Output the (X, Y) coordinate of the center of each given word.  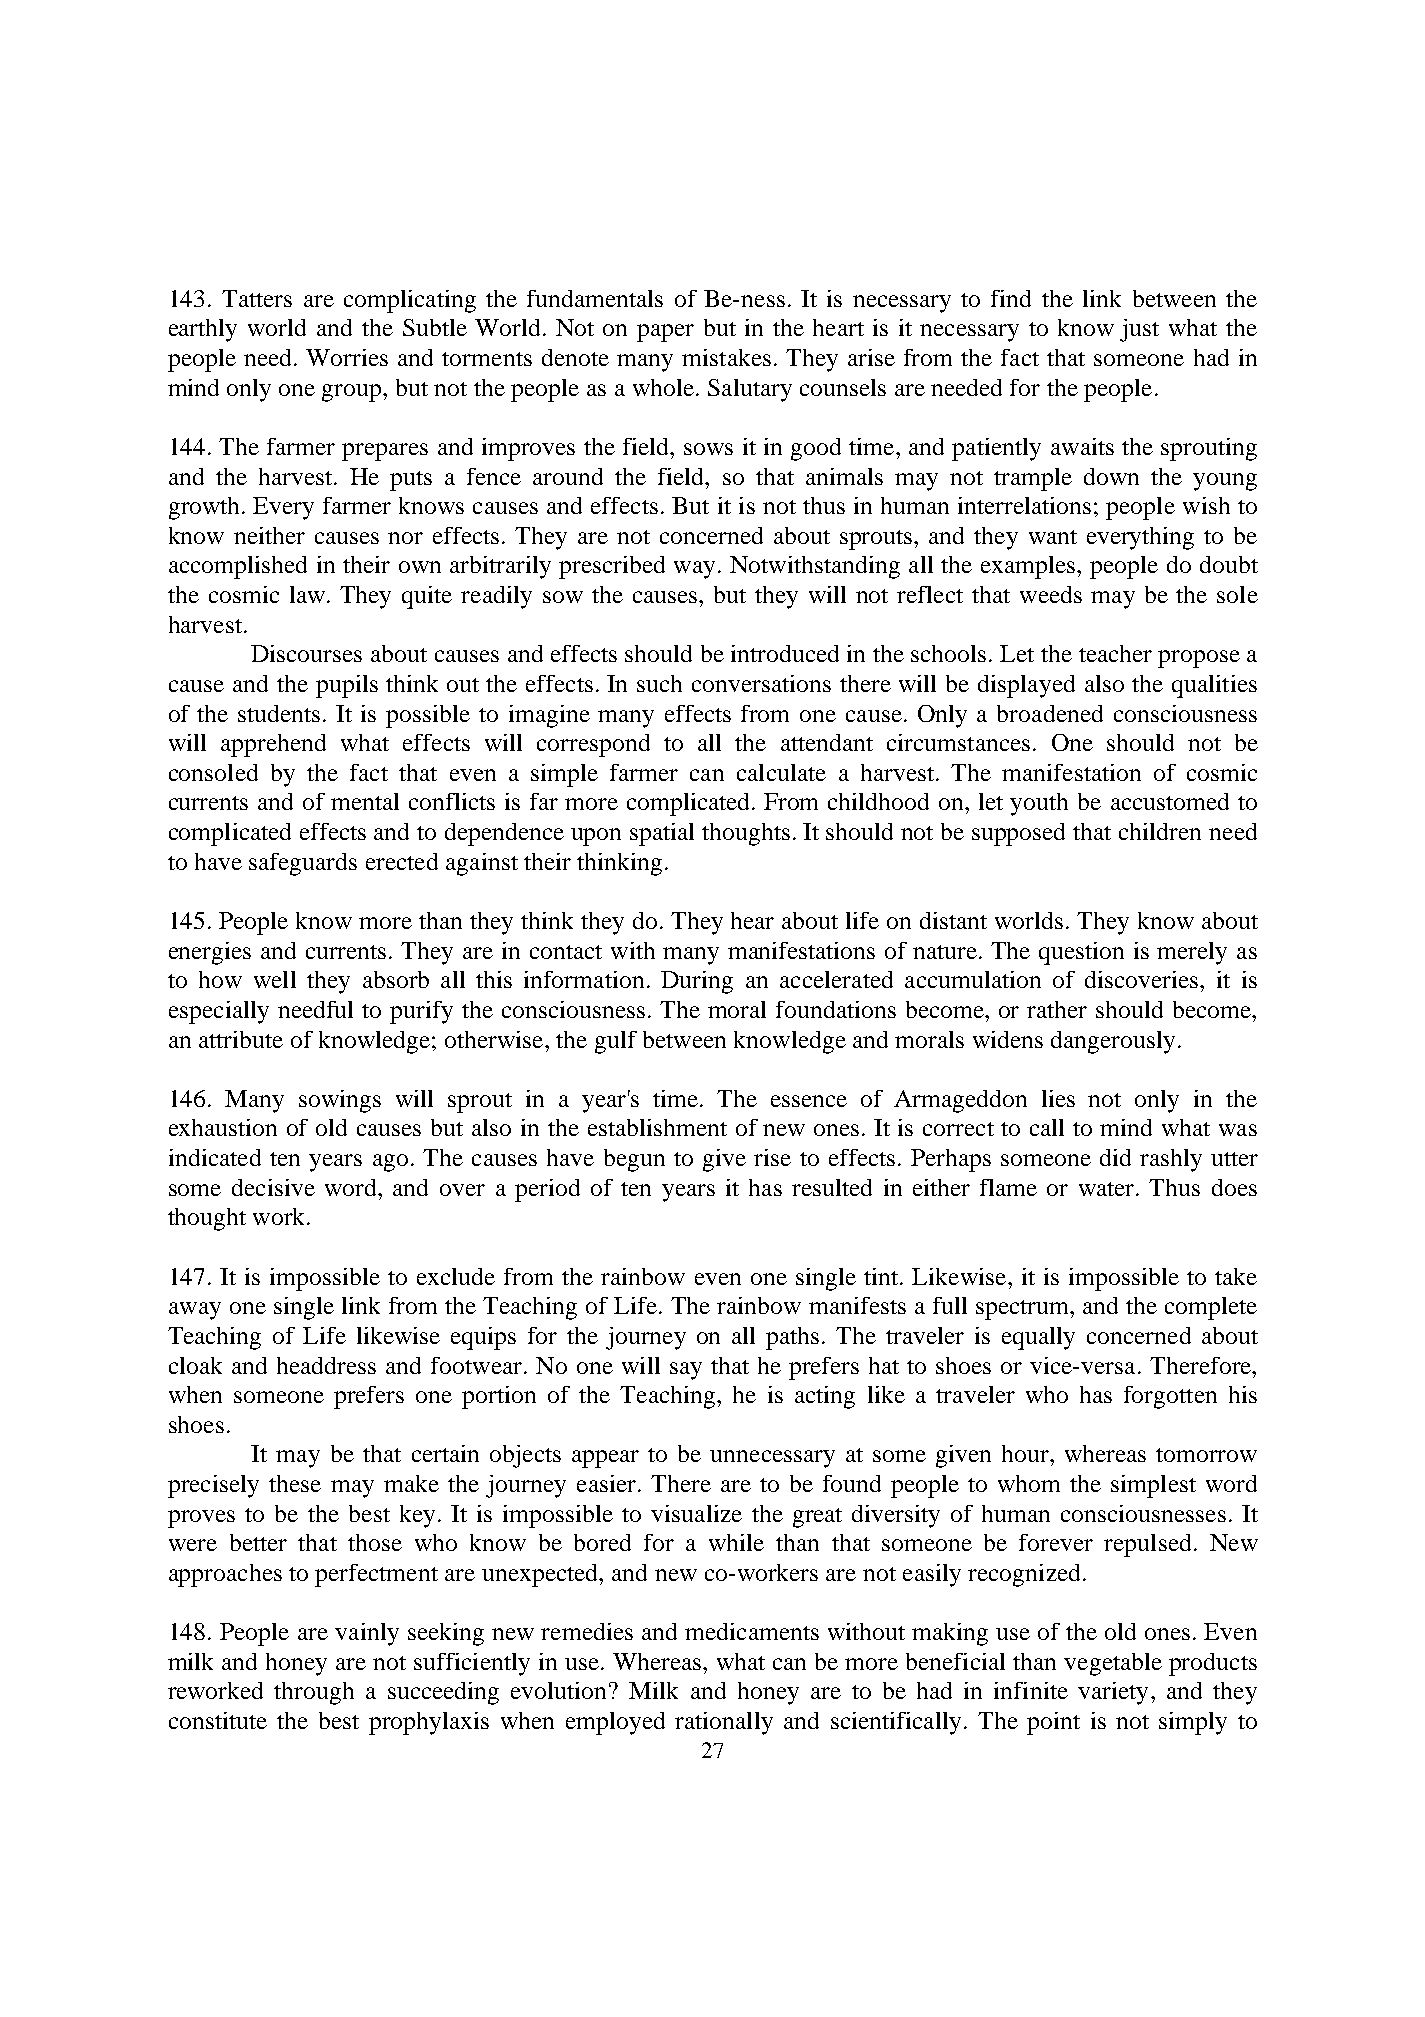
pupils (347, 686)
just (1139, 330)
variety (1113, 1693)
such (659, 683)
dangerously (1113, 1042)
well (275, 979)
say (686, 1371)
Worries (347, 357)
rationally (724, 1723)
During (697, 982)
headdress (326, 1365)
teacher (1115, 653)
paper (665, 333)
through (314, 1693)
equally (1038, 1338)
